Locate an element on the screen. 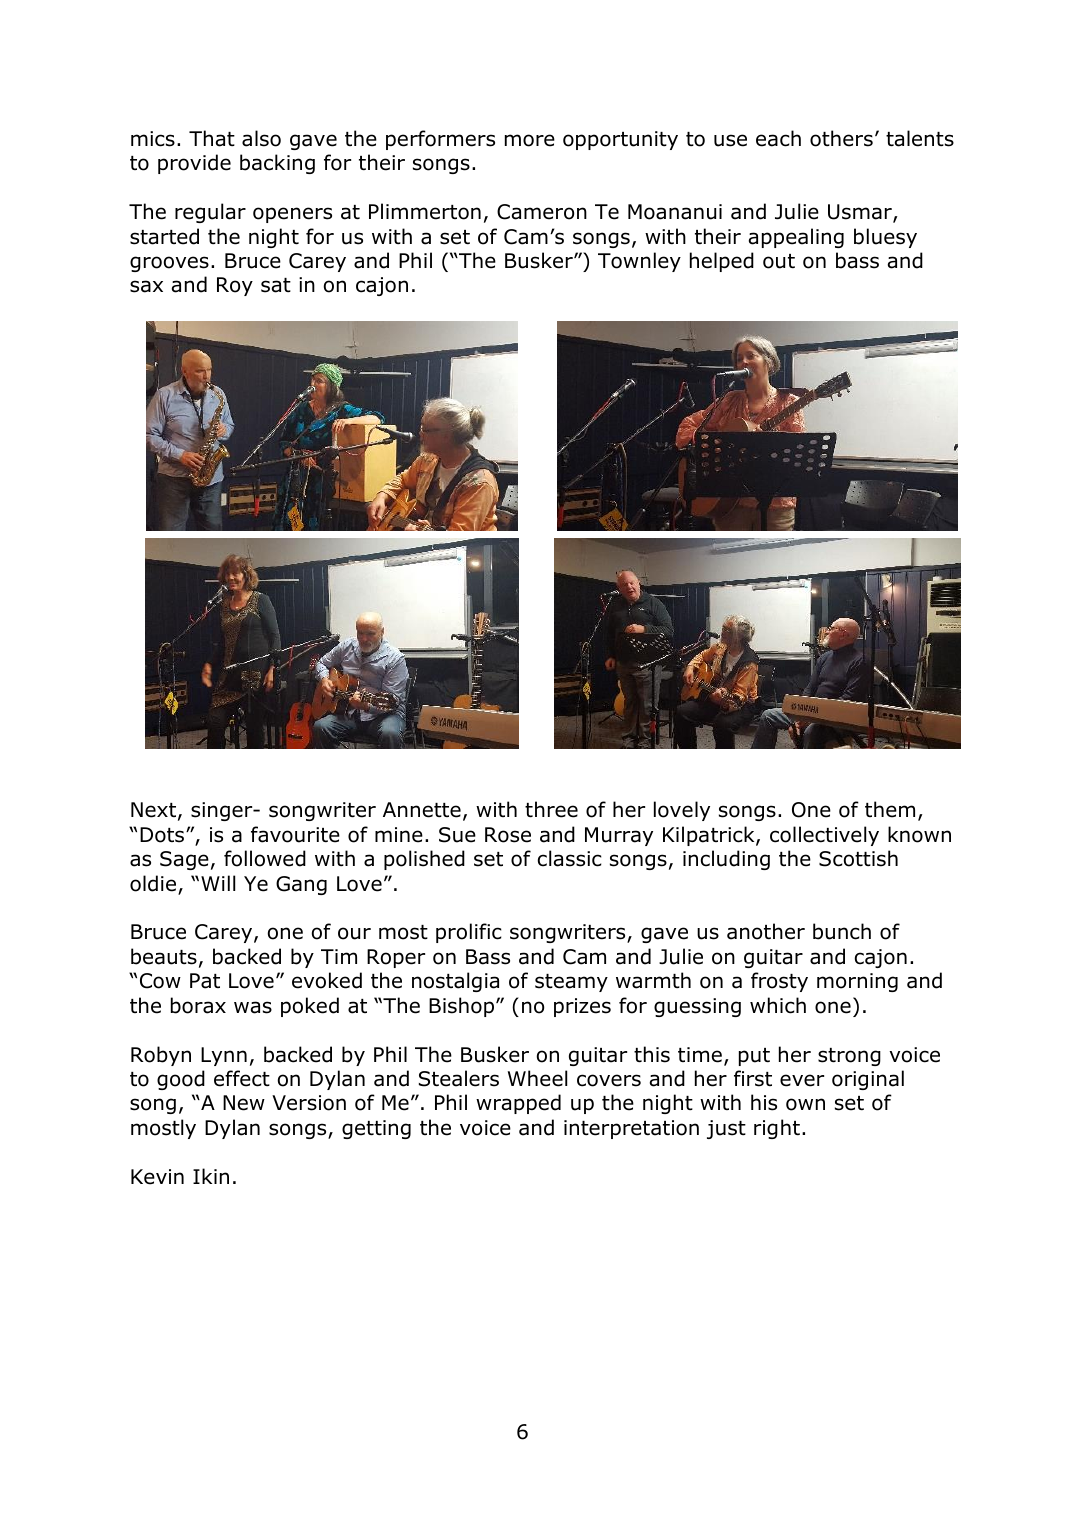 The height and width of the screenshot is (1540, 1090). collectively is located at coordinates (824, 836).
